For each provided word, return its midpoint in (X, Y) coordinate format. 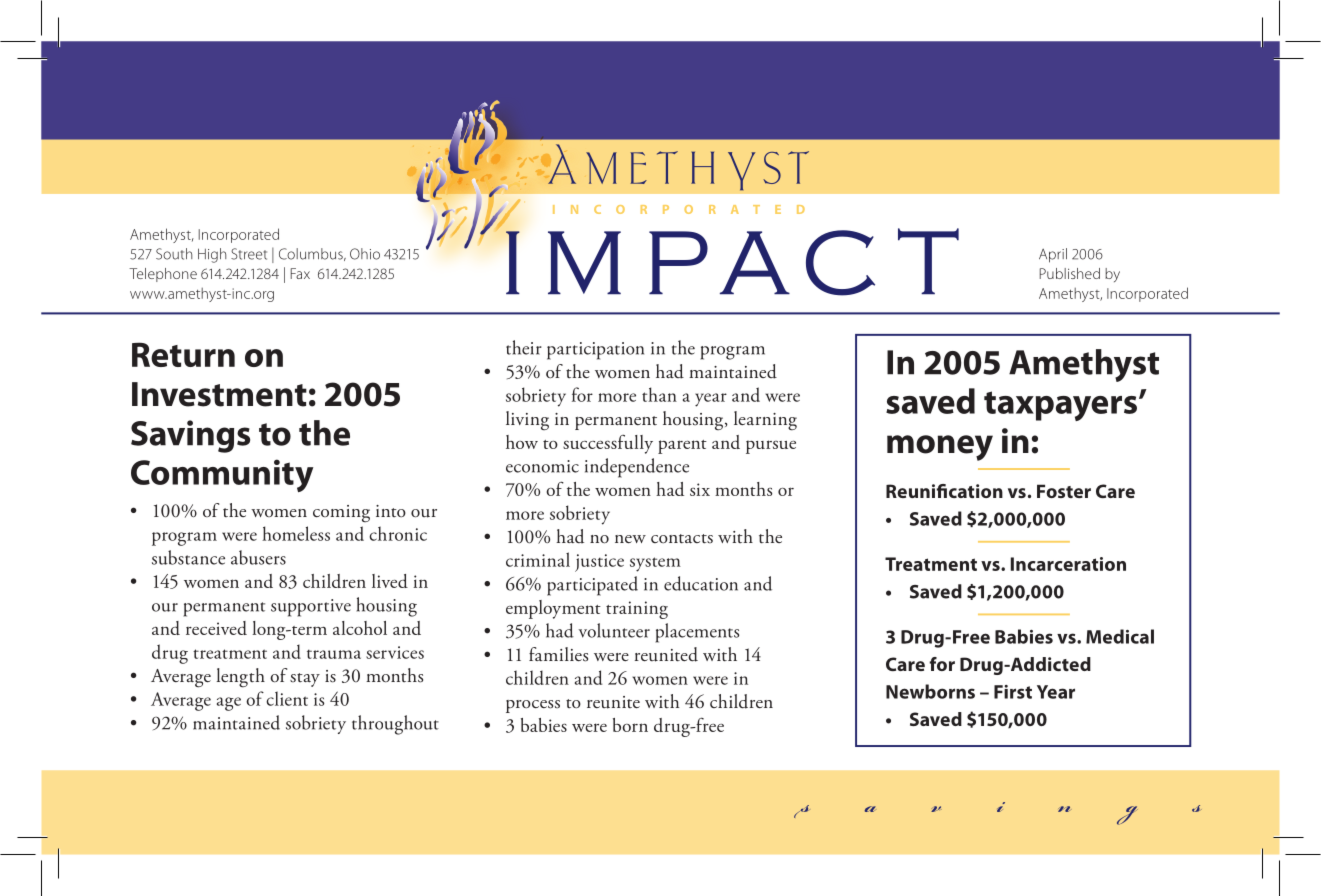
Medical (1120, 636)
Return (183, 354)
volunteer (614, 630)
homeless (296, 533)
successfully (608, 444)
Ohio (365, 254)
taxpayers (1060, 406)
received (216, 628)
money (940, 448)
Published (1070, 273)
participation (595, 351)
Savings (190, 436)
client (287, 698)
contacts (682, 539)
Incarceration (1068, 564)
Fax (300, 273)
